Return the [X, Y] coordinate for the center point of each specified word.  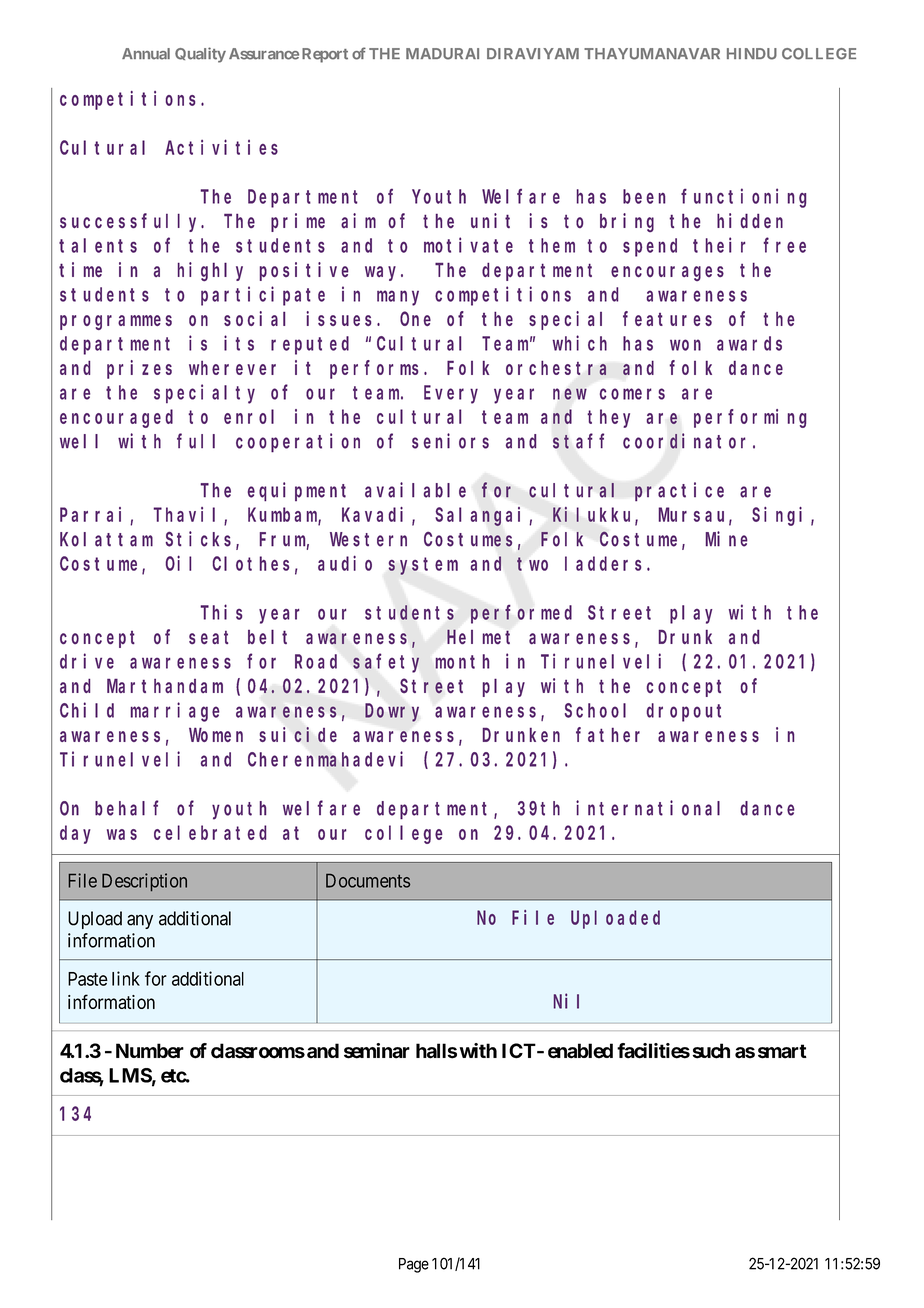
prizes [139, 369]
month [462, 661]
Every [451, 395]
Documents [368, 881]
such [711, 1051]
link [126, 978]
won [685, 345]
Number [150, 1051]
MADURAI [442, 54]
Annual [146, 54]
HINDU [752, 54]
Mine [726, 539]
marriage [175, 712]
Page [414, 1265]
